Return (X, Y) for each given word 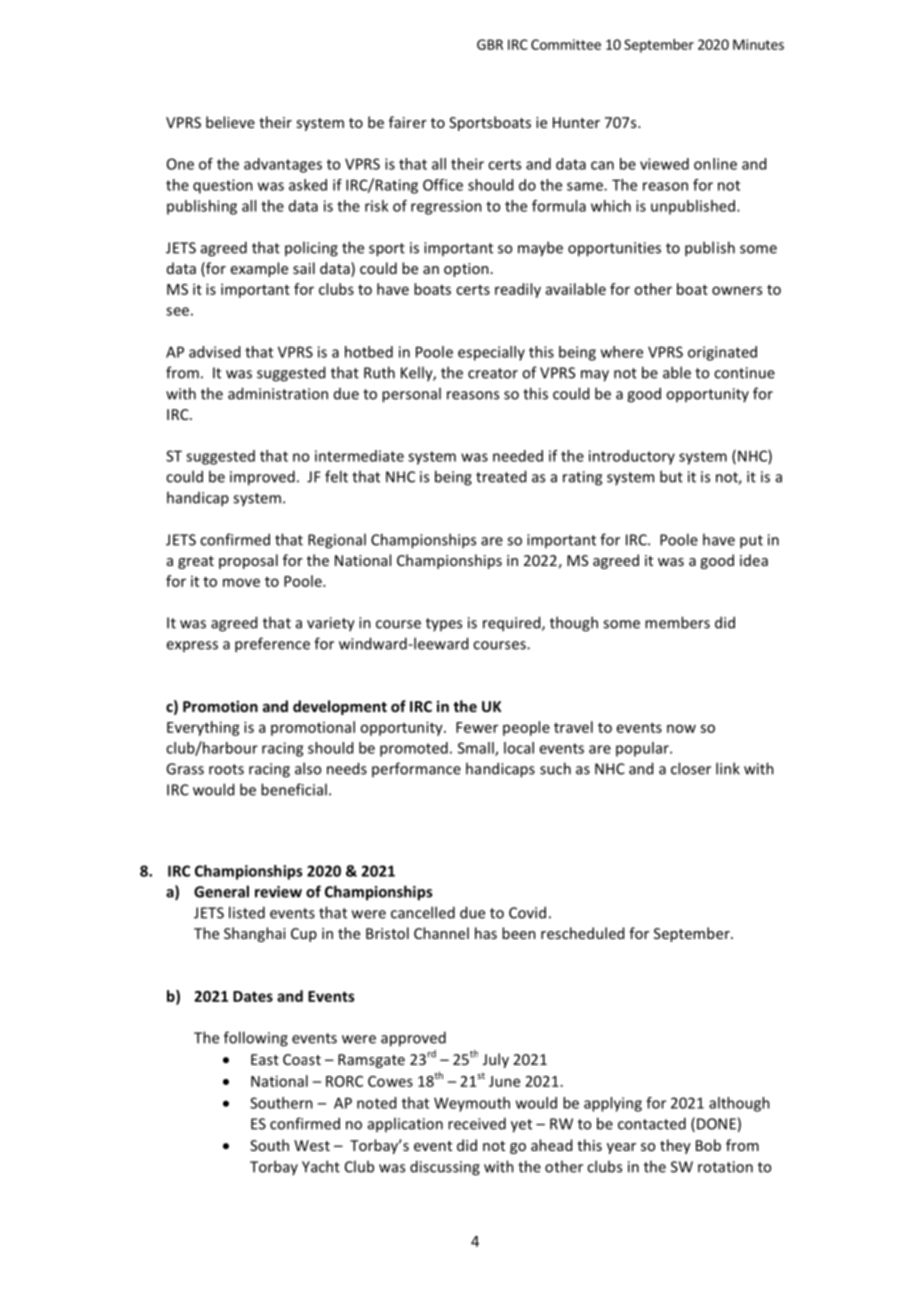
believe (230, 122)
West (312, 1145)
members (677, 622)
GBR (490, 44)
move (241, 582)
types (444, 624)
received (477, 1123)
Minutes (758, 44)
